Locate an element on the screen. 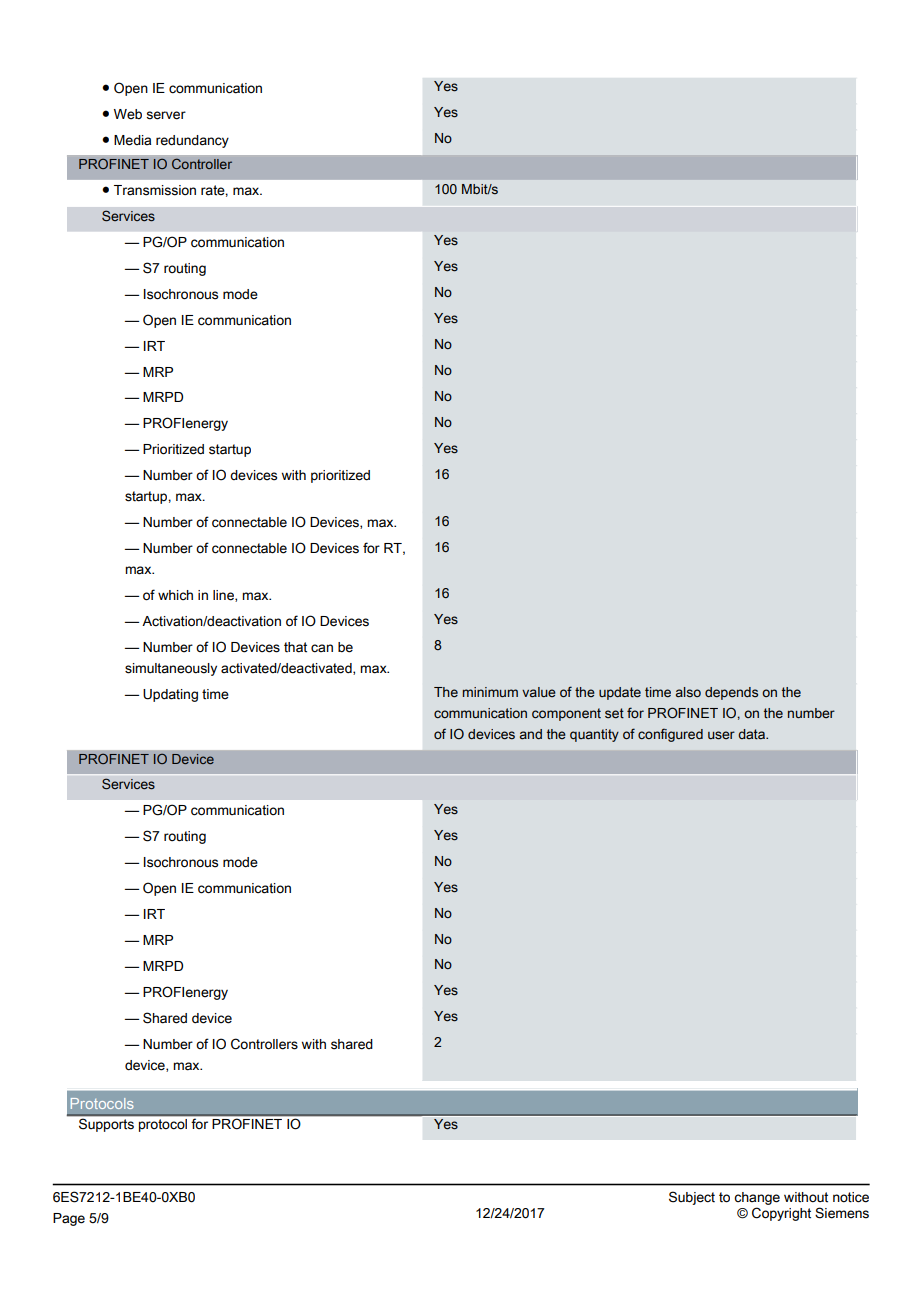 The image size is (924, 1308). depends is located at coordinates (731, 693).
